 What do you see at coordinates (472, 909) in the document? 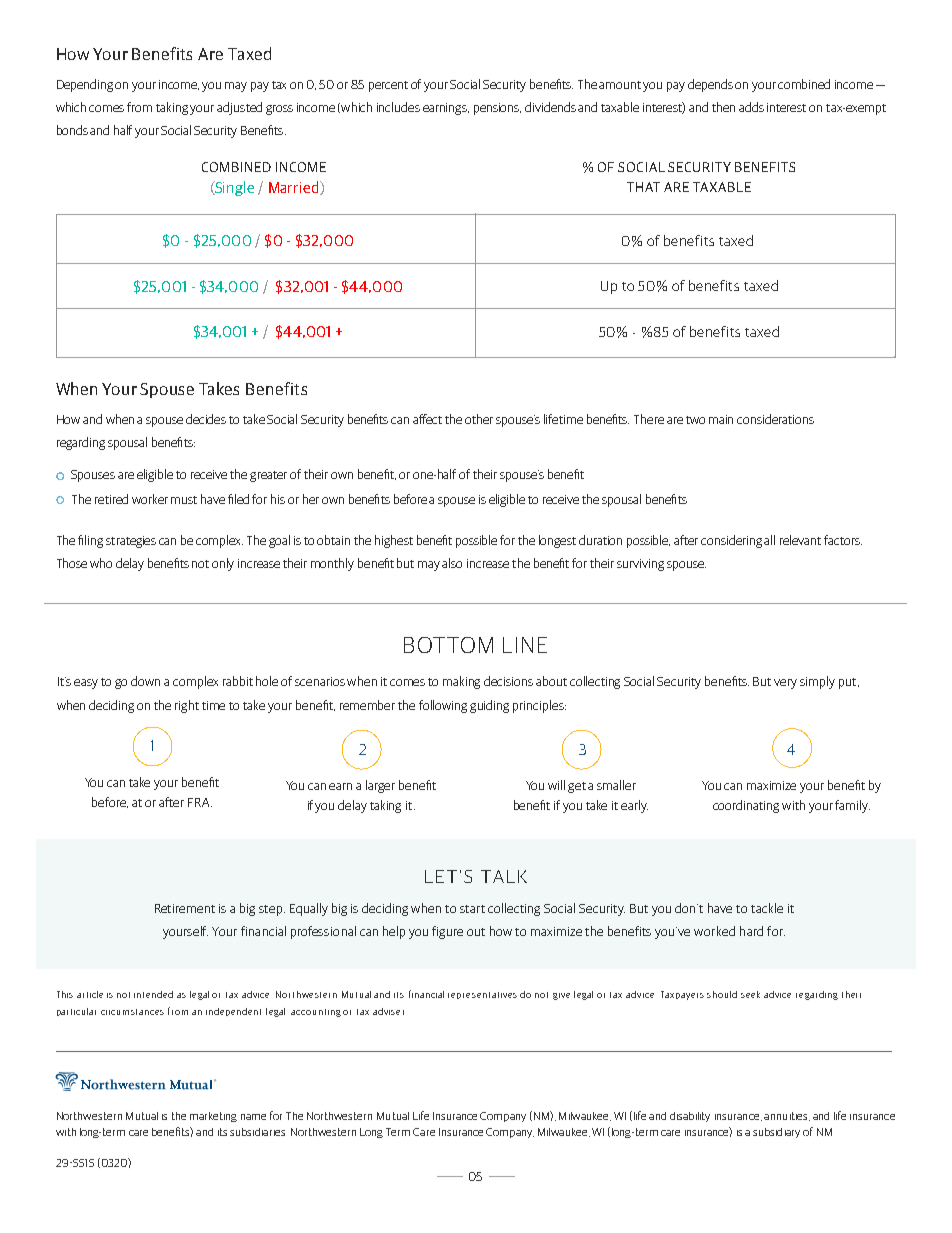
I see `start` at bounding box center [472, 909].
